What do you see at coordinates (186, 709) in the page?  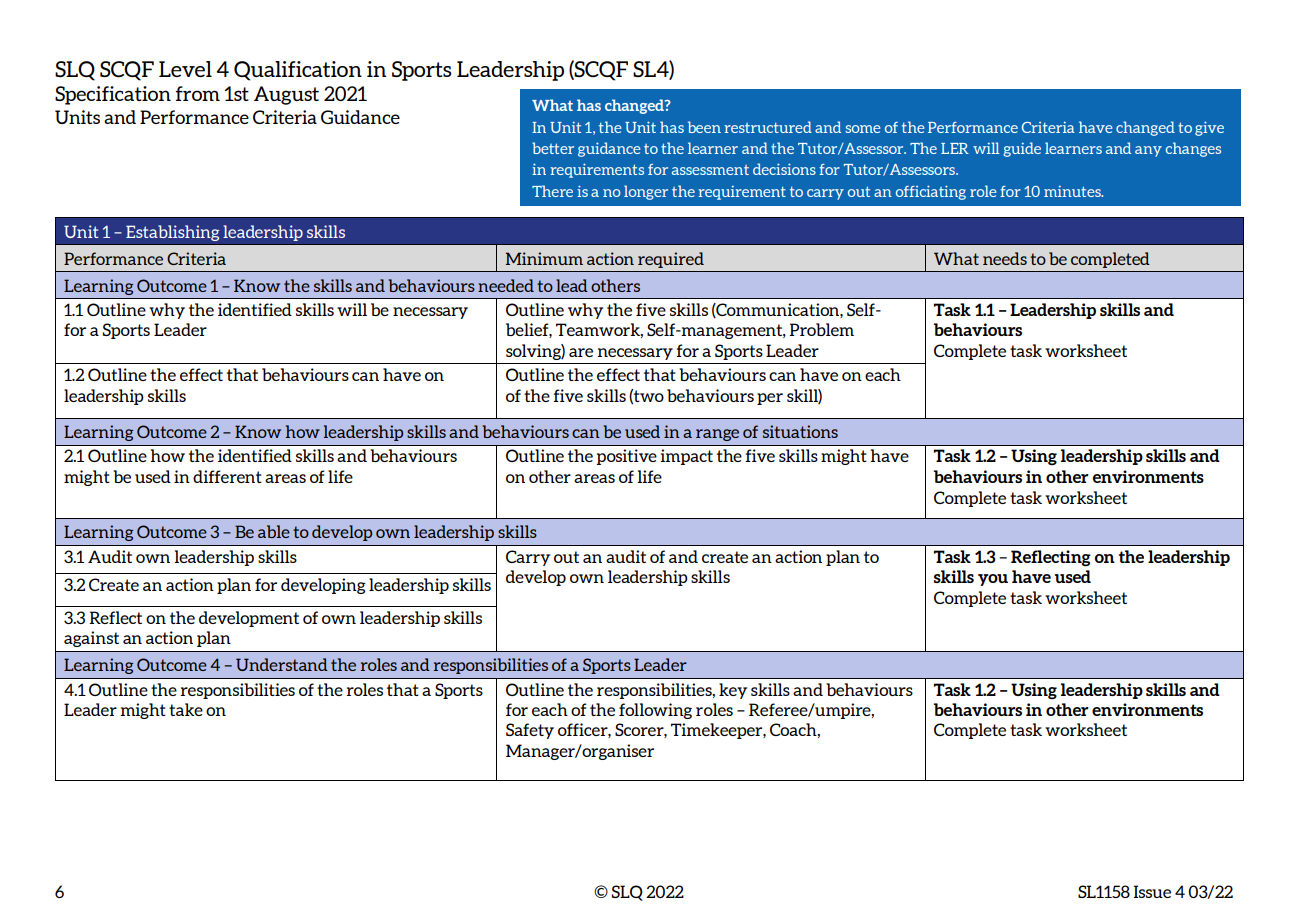 I see `take` at bounding box center [186, 709].
